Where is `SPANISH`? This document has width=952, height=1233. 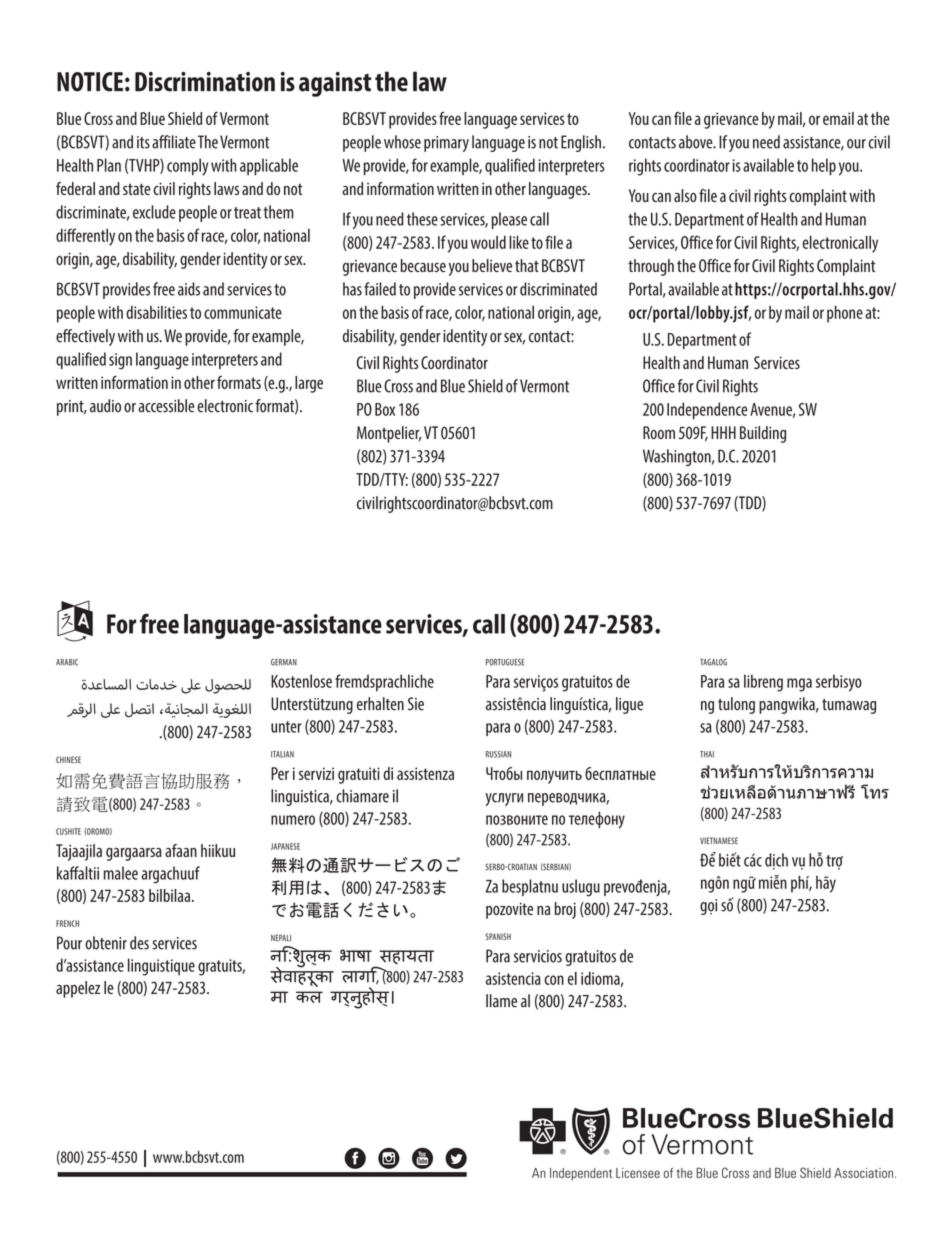
SPANISH is located at coordinates (498, 936).
